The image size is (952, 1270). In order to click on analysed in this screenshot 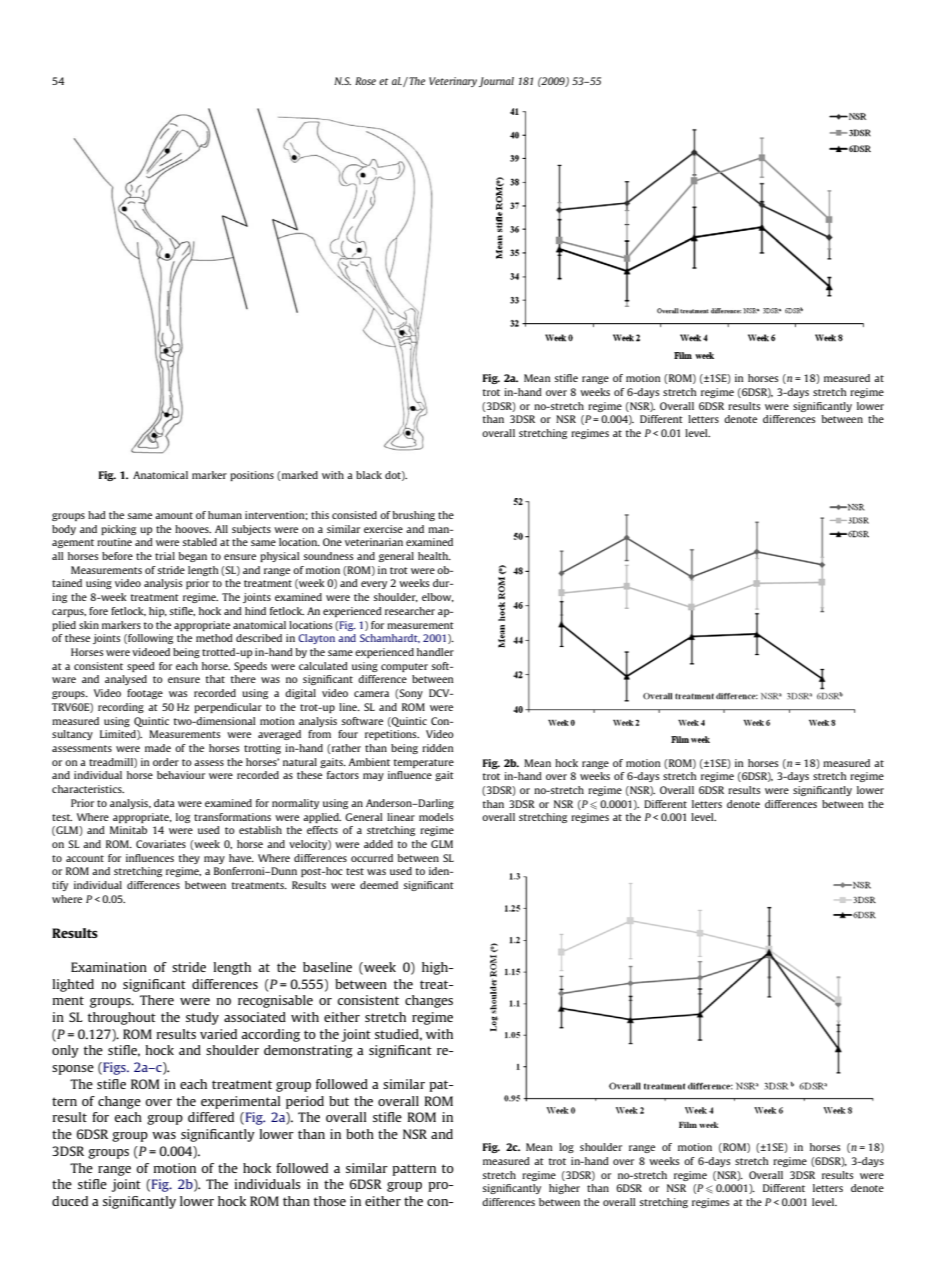, I will do `click(126, 680)`.
